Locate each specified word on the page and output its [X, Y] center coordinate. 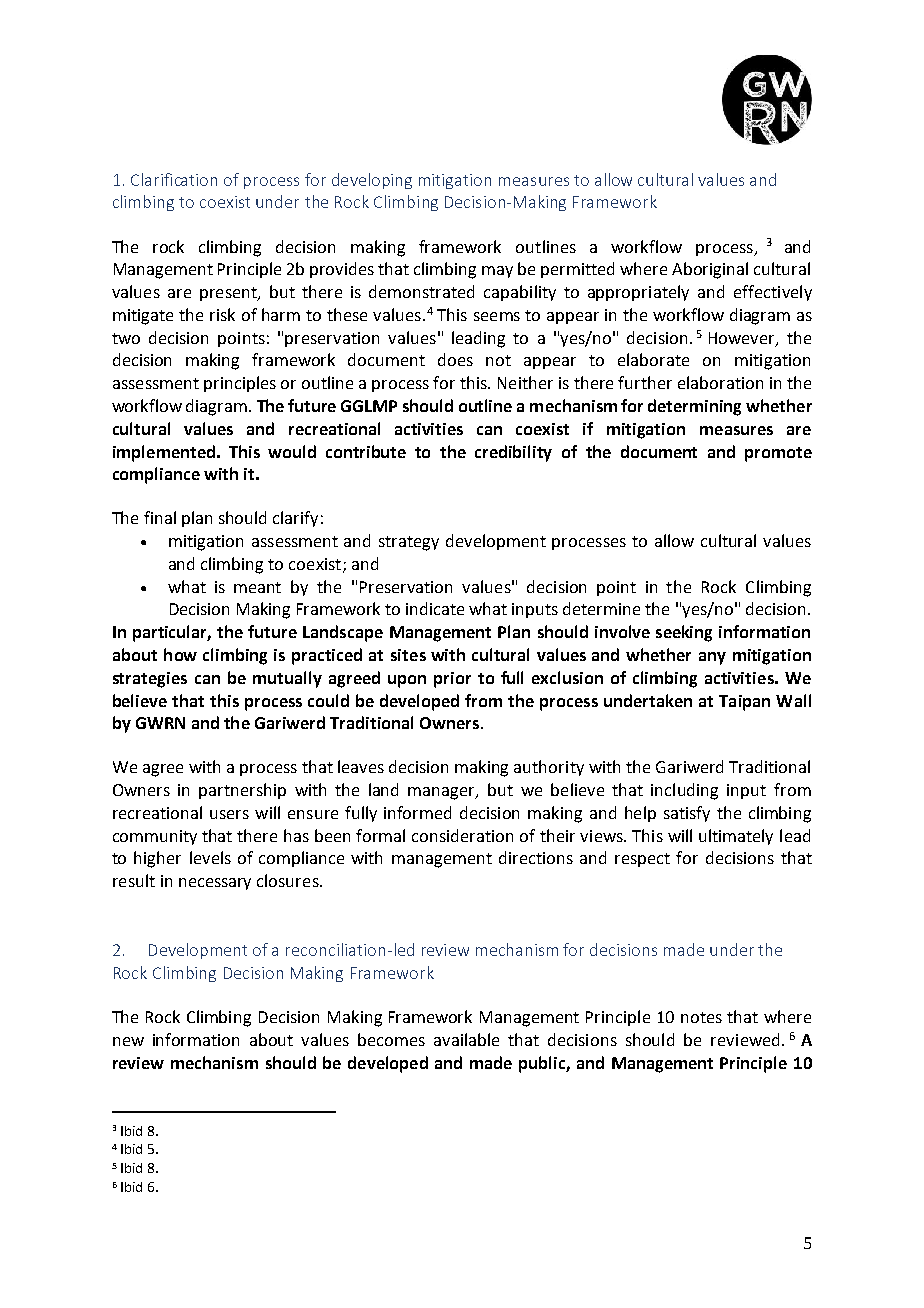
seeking [684, 633]
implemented [164, 453]
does [455, 359]
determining [694, 407]
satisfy [687, 814]
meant [257, 587]
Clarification [174, 179]
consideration [462, 835]
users [229, 814]
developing [372, 181]
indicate [435, 608]
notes [701, 1017]
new [128, 1041]
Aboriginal [710, 270]
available [466, 1039]
